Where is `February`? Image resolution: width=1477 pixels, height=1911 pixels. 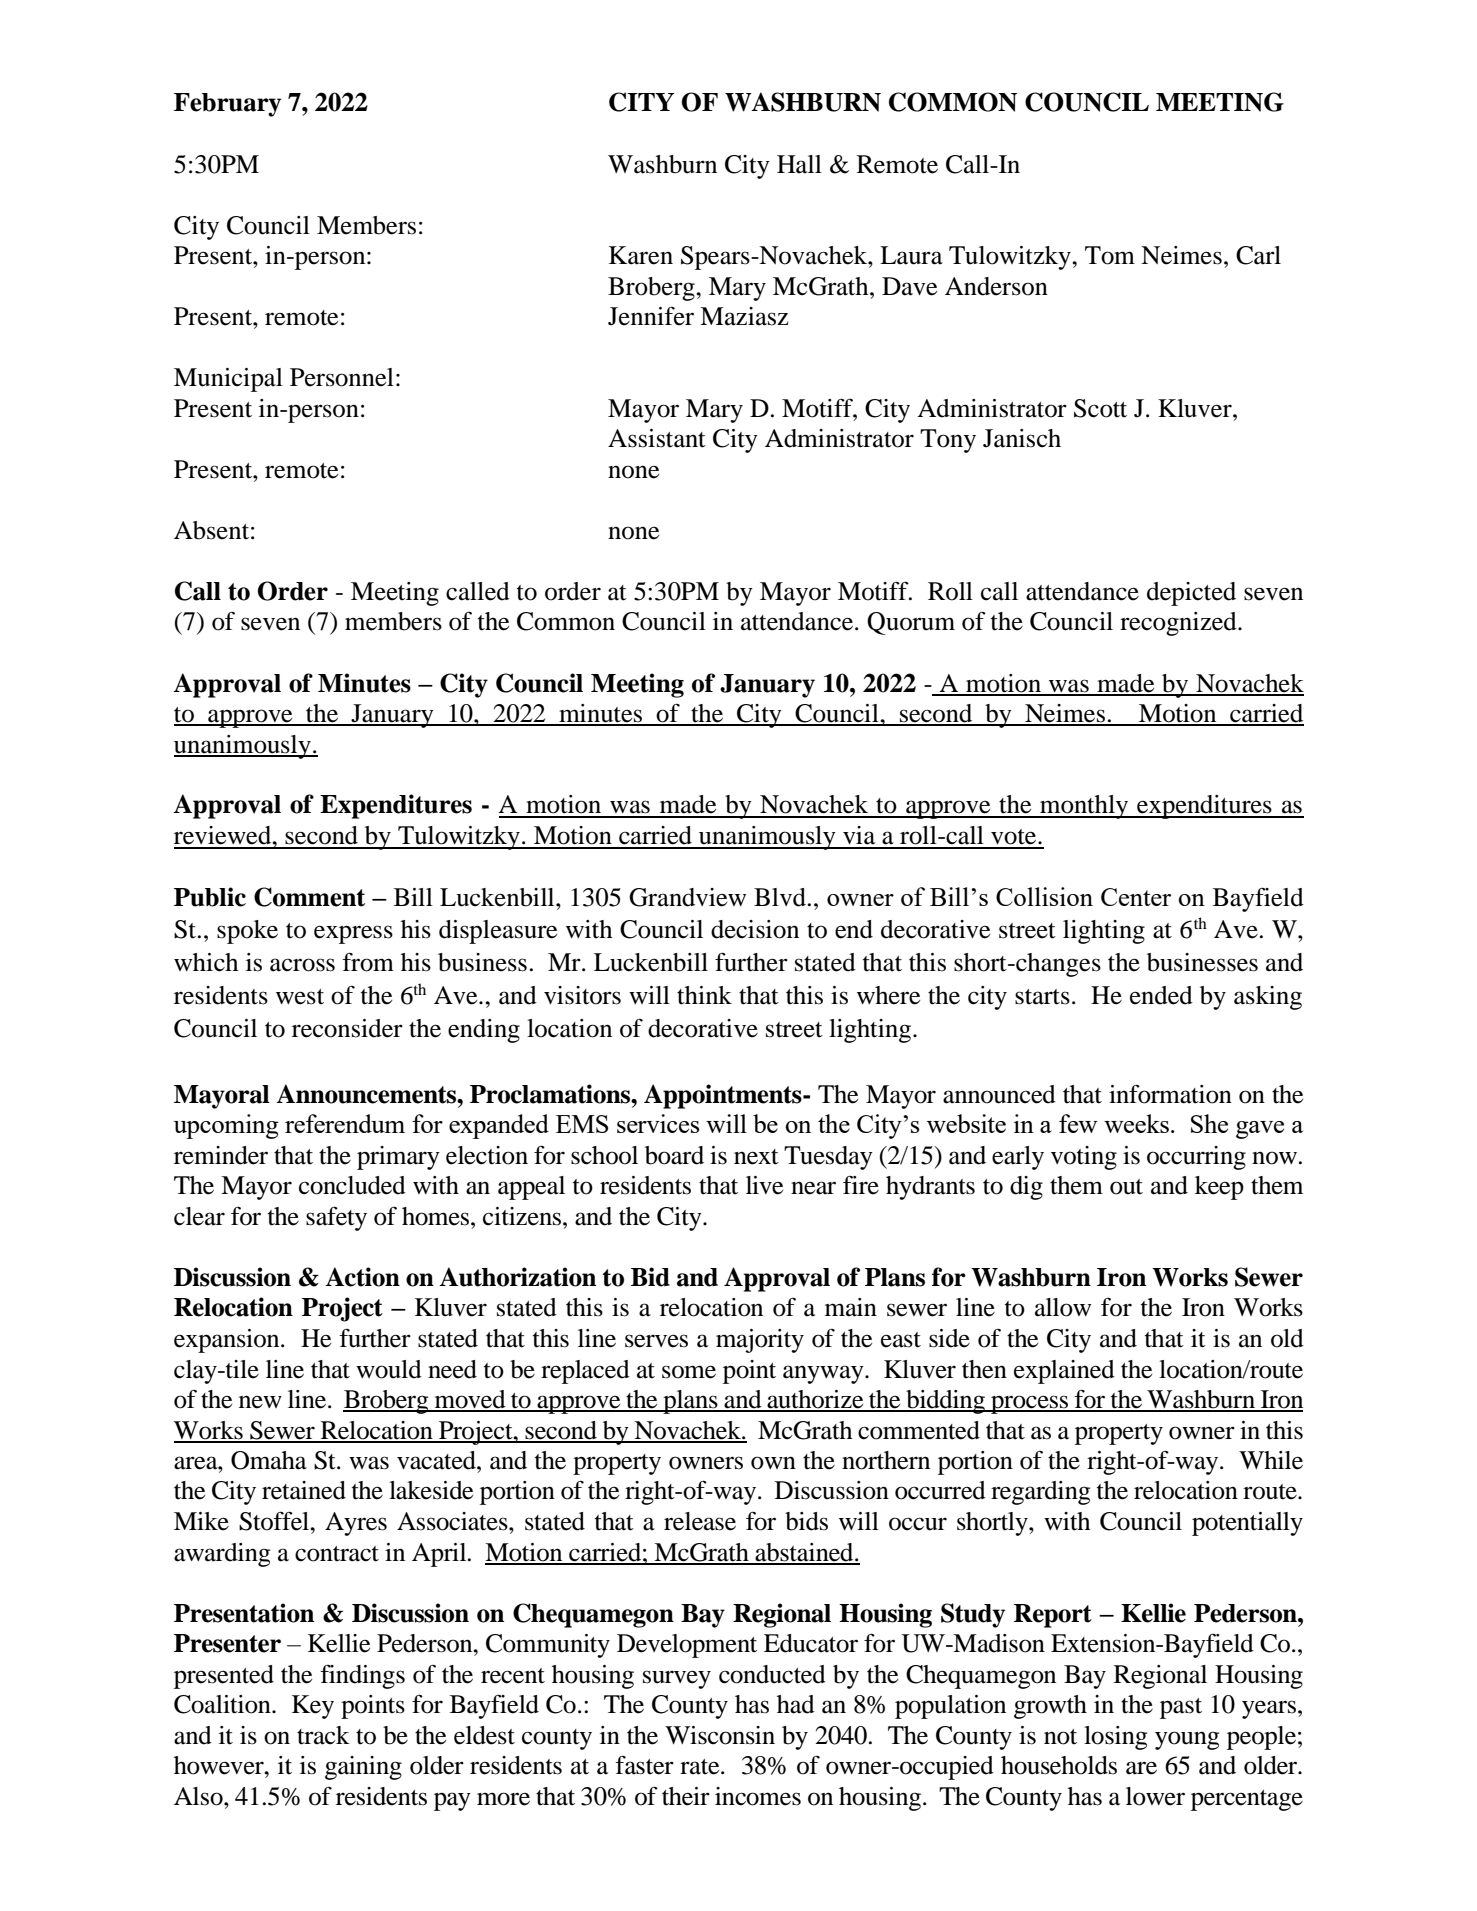 February is located at coordinates (227, 105).
